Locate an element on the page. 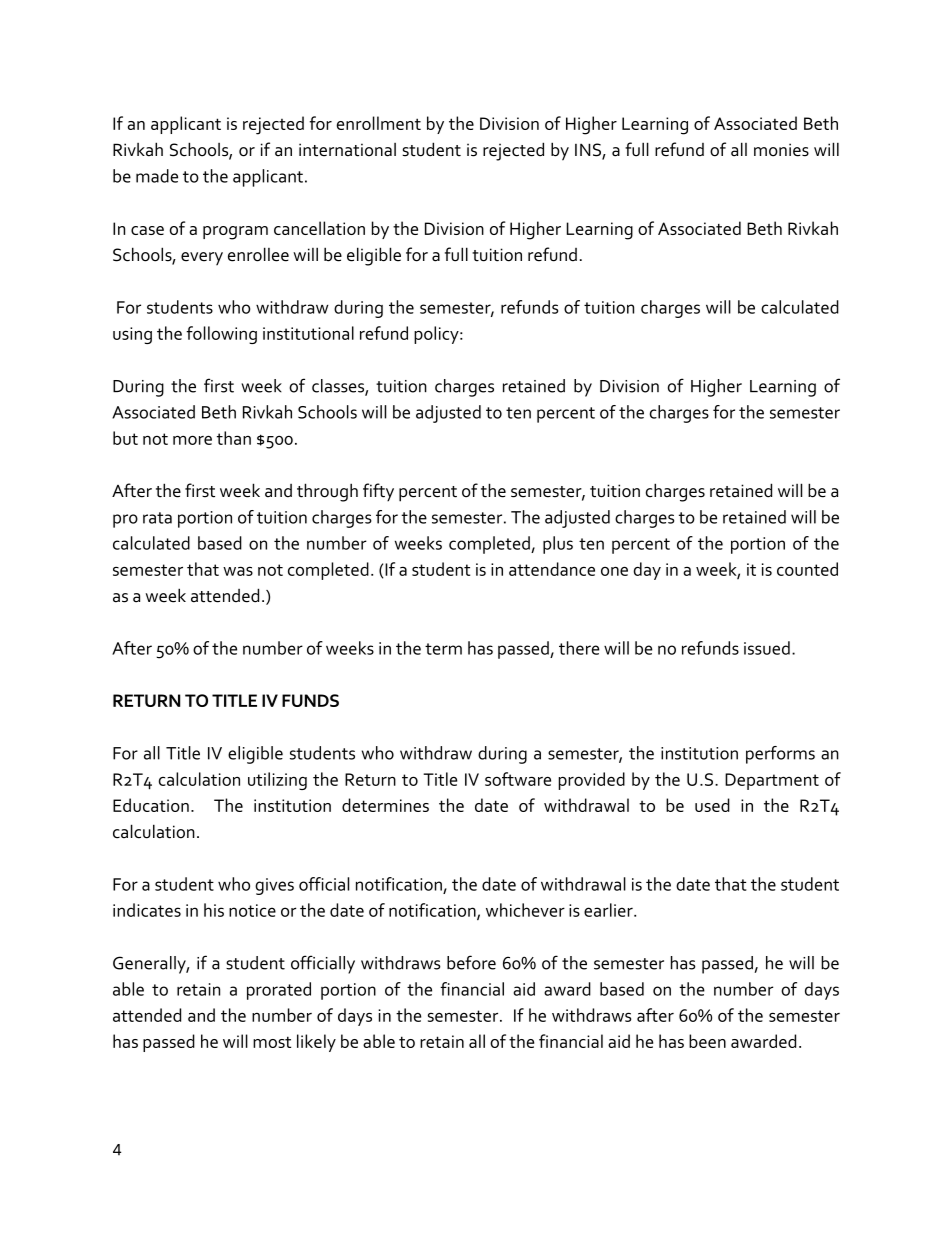  enrollment is located at coordinates (379, 123).
